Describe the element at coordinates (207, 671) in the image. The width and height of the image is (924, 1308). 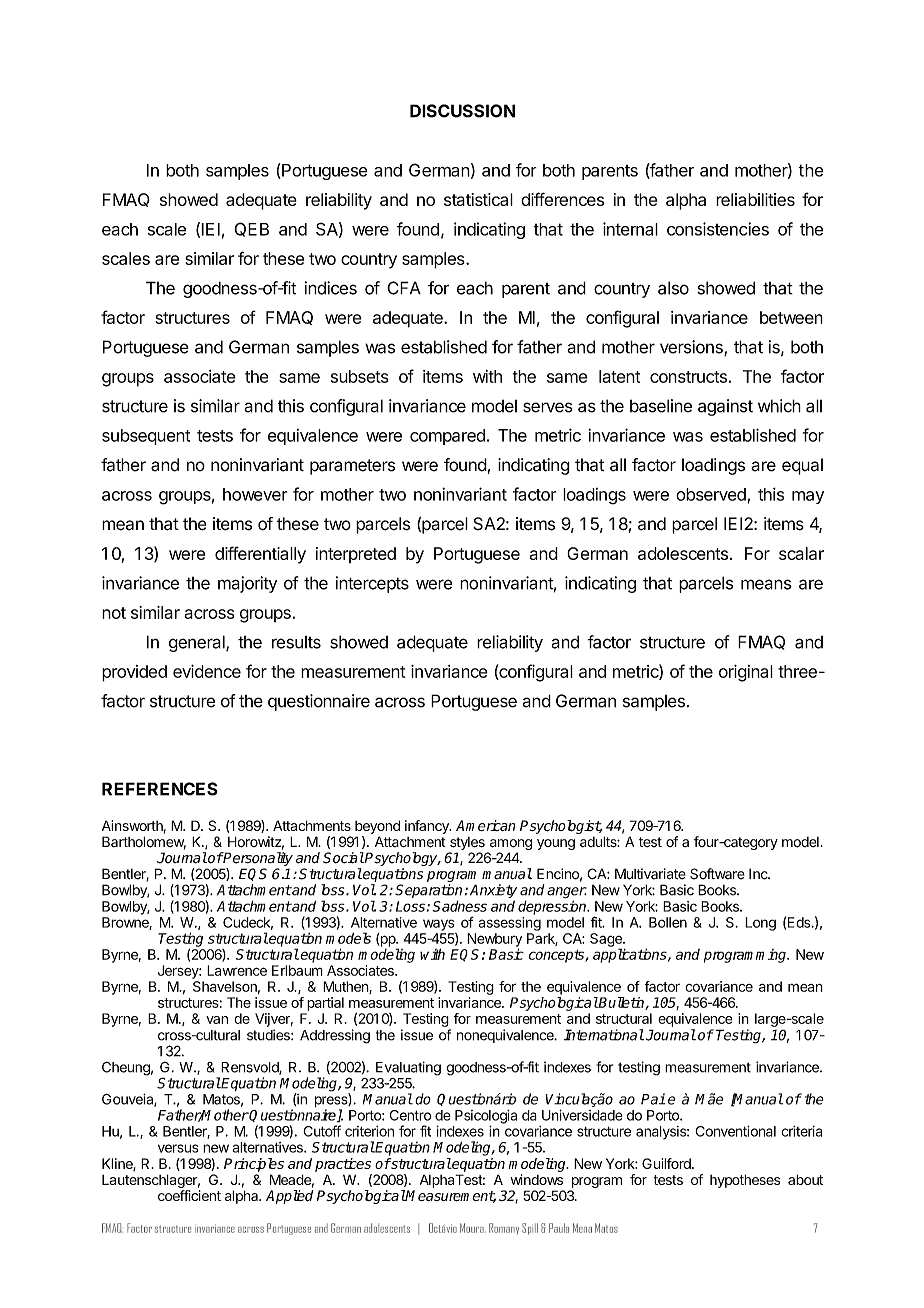
I see `evidence` at that location.
